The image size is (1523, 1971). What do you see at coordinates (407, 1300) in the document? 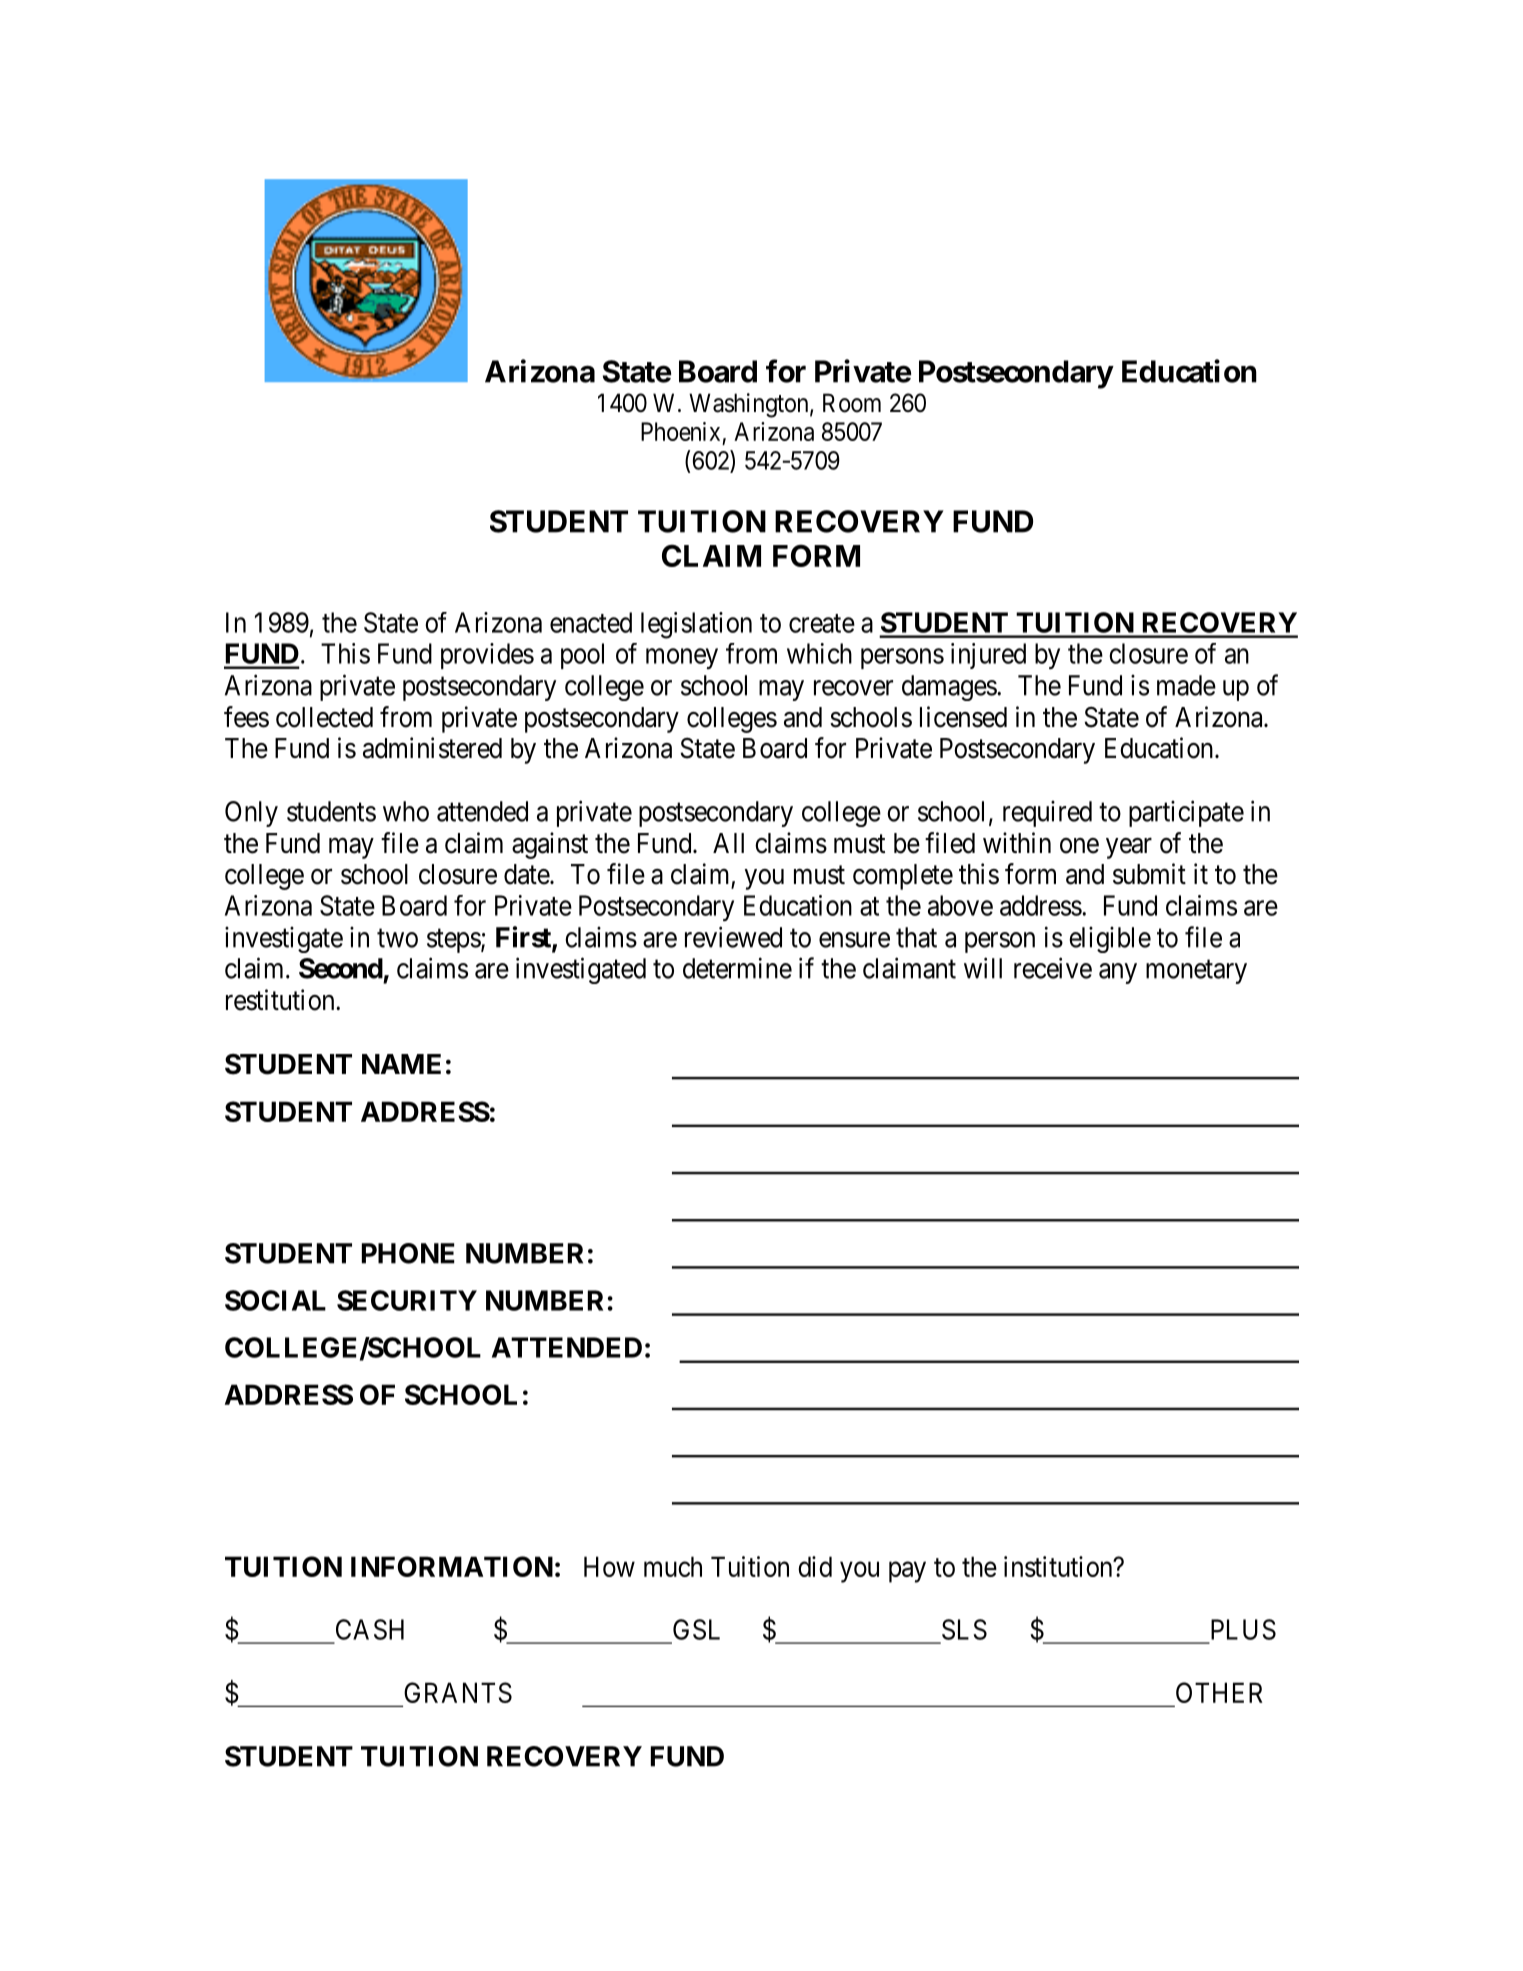
I see `SECURITY` at bounding box center [407, 1300].
